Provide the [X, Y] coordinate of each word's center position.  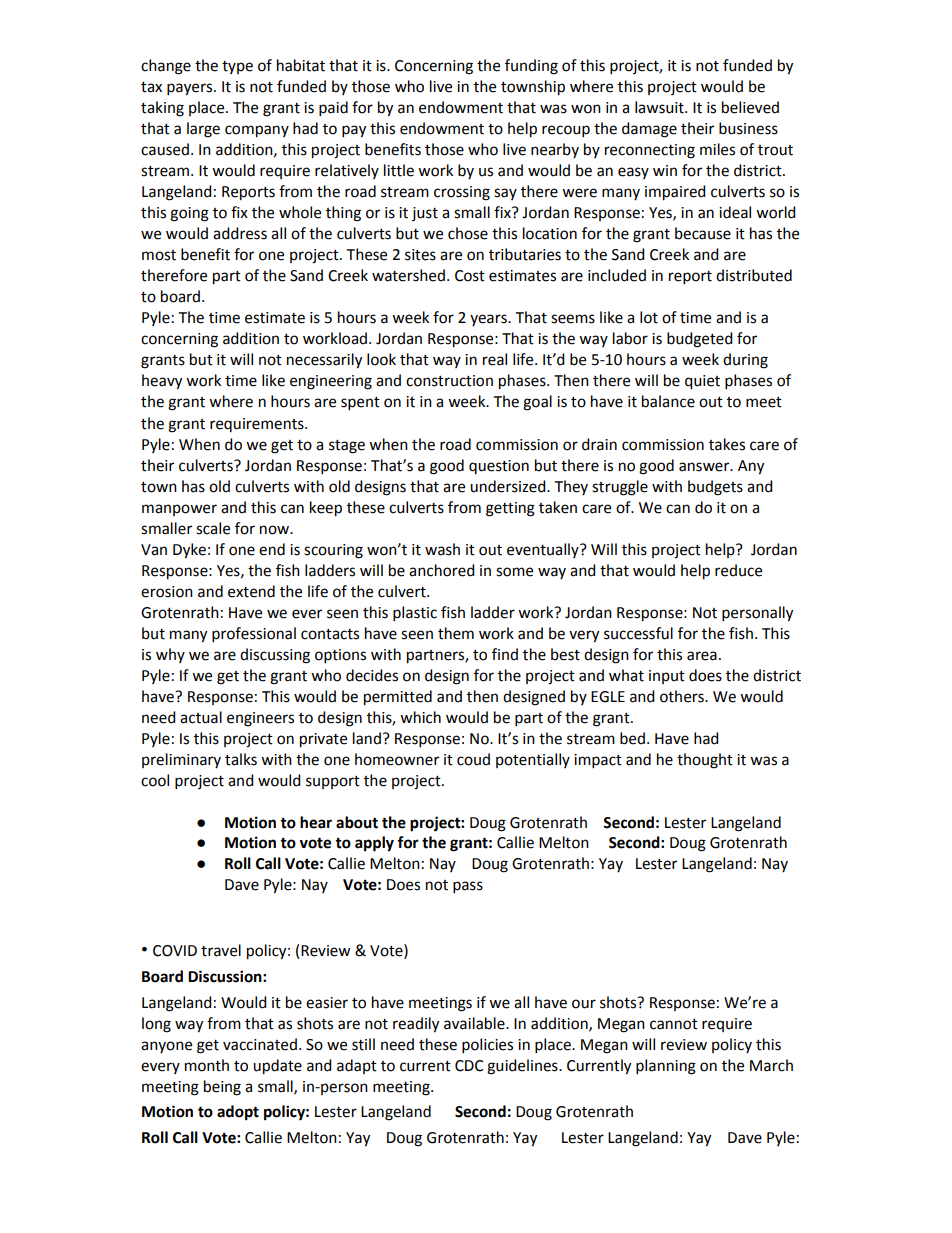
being [222, 1088]
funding [531, 67]
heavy [162, 382]
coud [473, 759]
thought [705, 761]
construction [449, 381]
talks [241, 759]
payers [191, 89]
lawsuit [660, 107]
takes [727, 444]
